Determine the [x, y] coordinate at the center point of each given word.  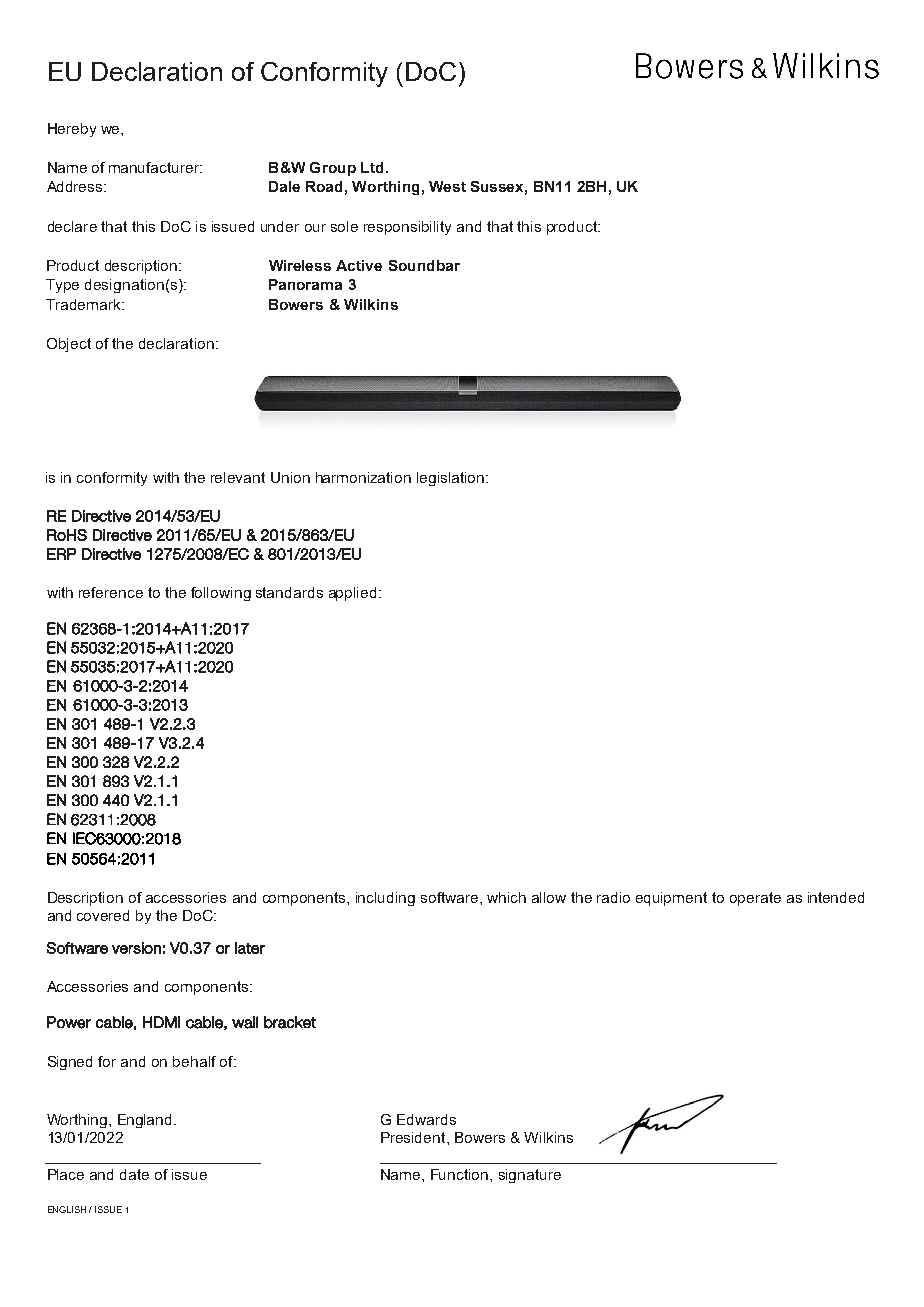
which [506, 897]
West [447, 186]
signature [530, 1176]
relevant [238, 477]
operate [755, 899]
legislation [452, 479]
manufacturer [155, 167]
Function [461, 1174]
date [134, 1174]
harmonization [363, 477]
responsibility [407, 228]
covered [103, 915]
